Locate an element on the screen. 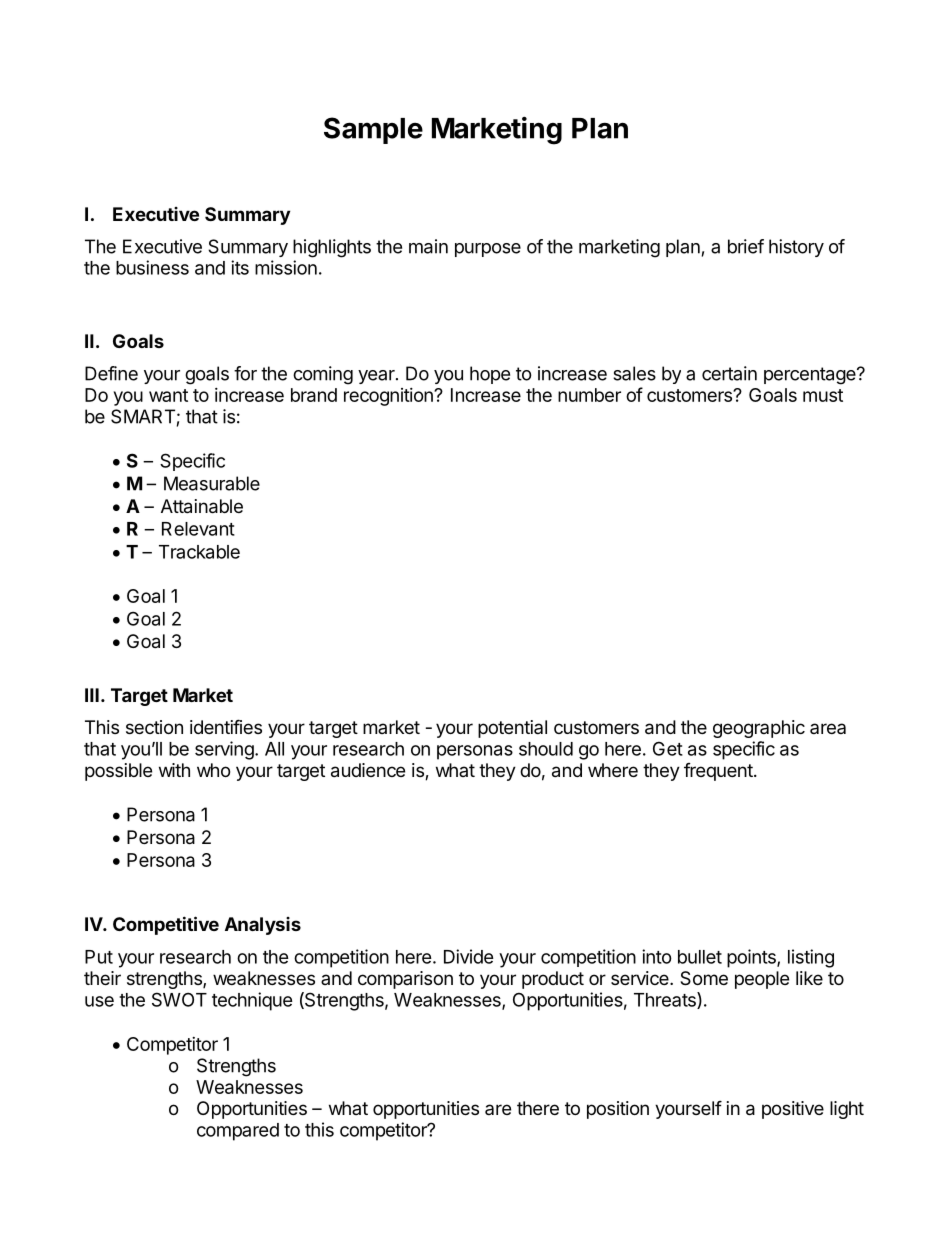  want is located at coordinates (168, 395).
